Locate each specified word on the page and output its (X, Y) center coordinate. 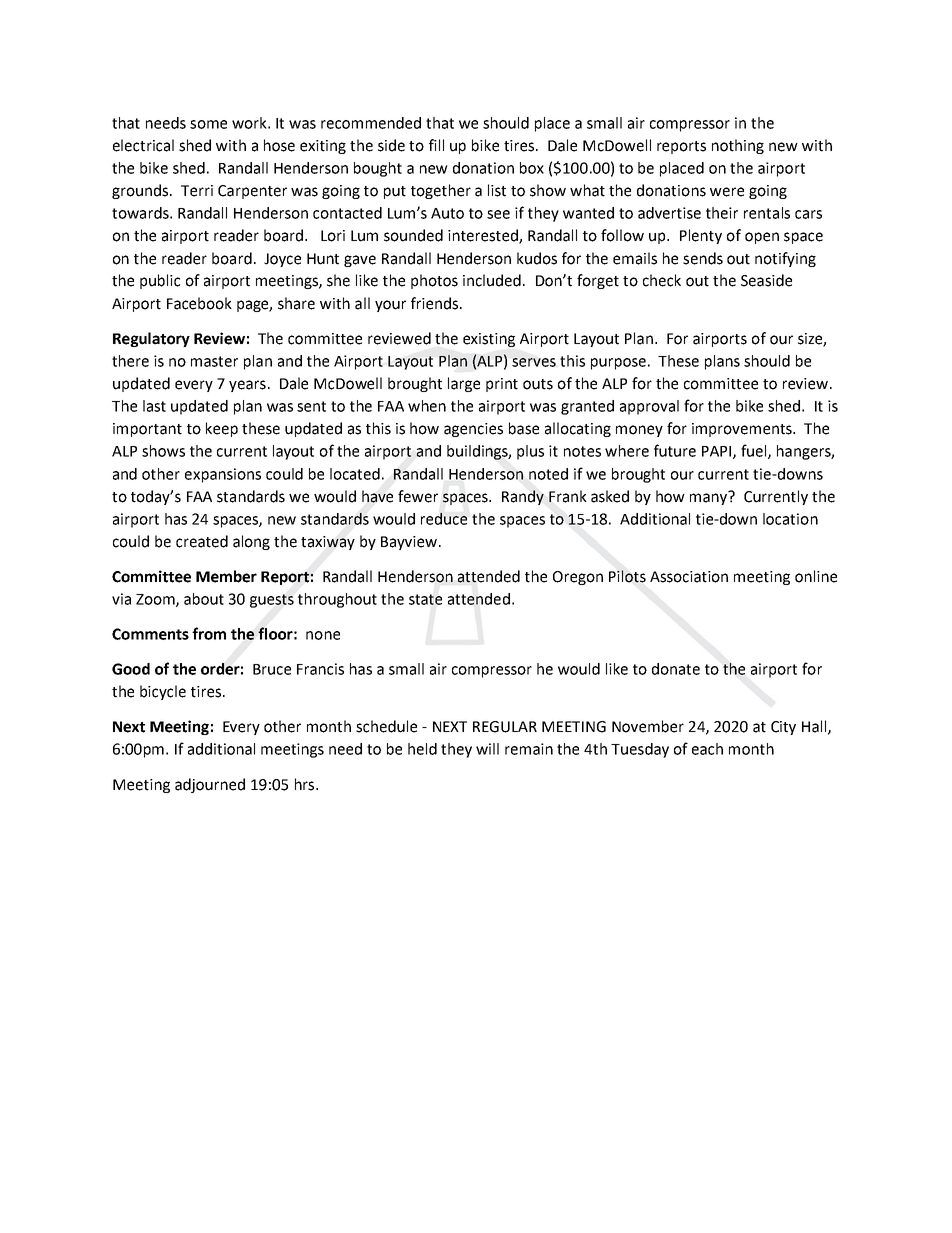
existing (489, 340)
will (487, 749)
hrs (306, 784)
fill (436, 145)
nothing (738, 146)
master (214, 361)
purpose (618, 364)
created (202, 541)
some (208, 124)
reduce (444, 519)
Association (689, 577)
